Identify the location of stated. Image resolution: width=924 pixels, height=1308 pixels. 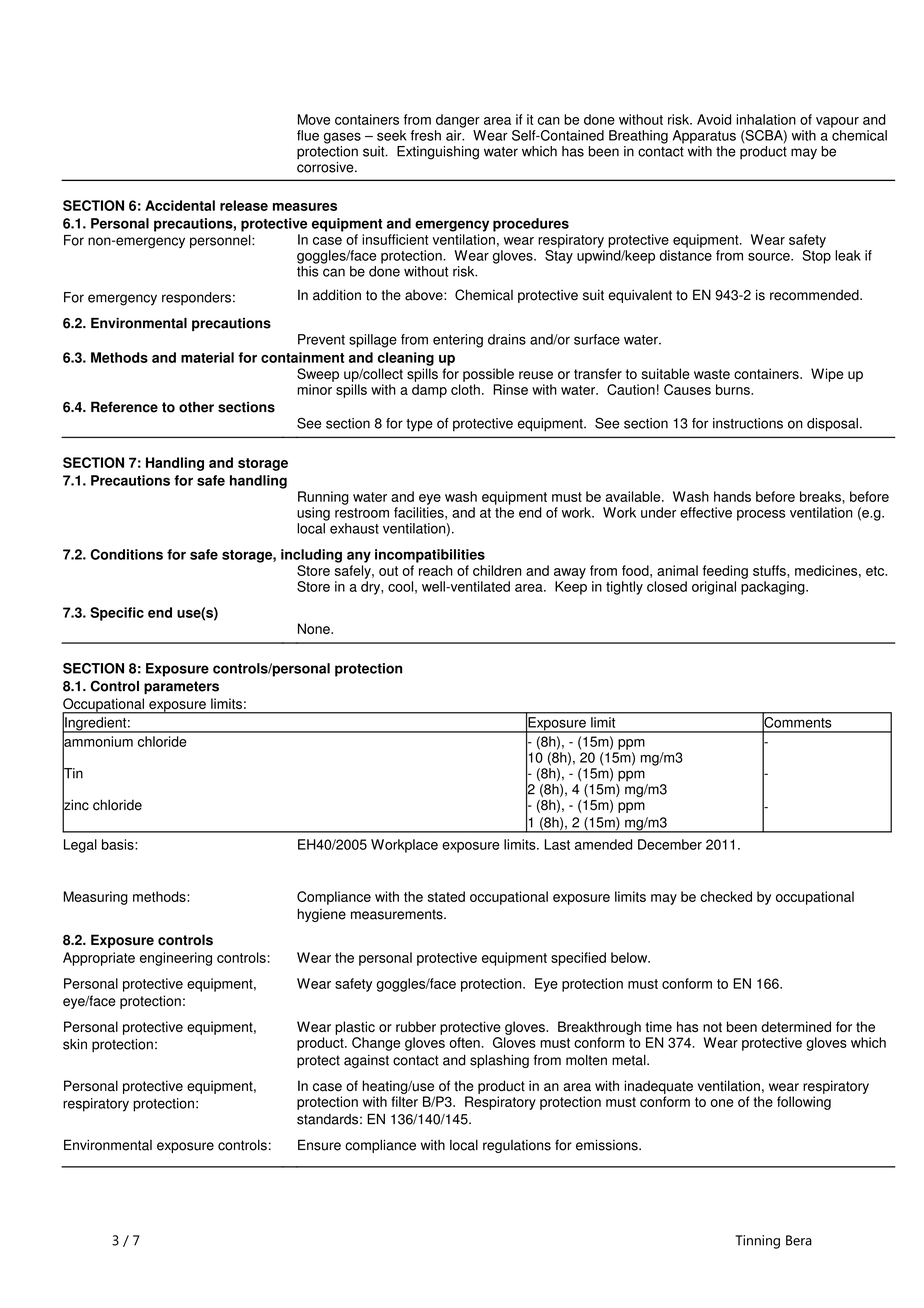
(446, 896).
